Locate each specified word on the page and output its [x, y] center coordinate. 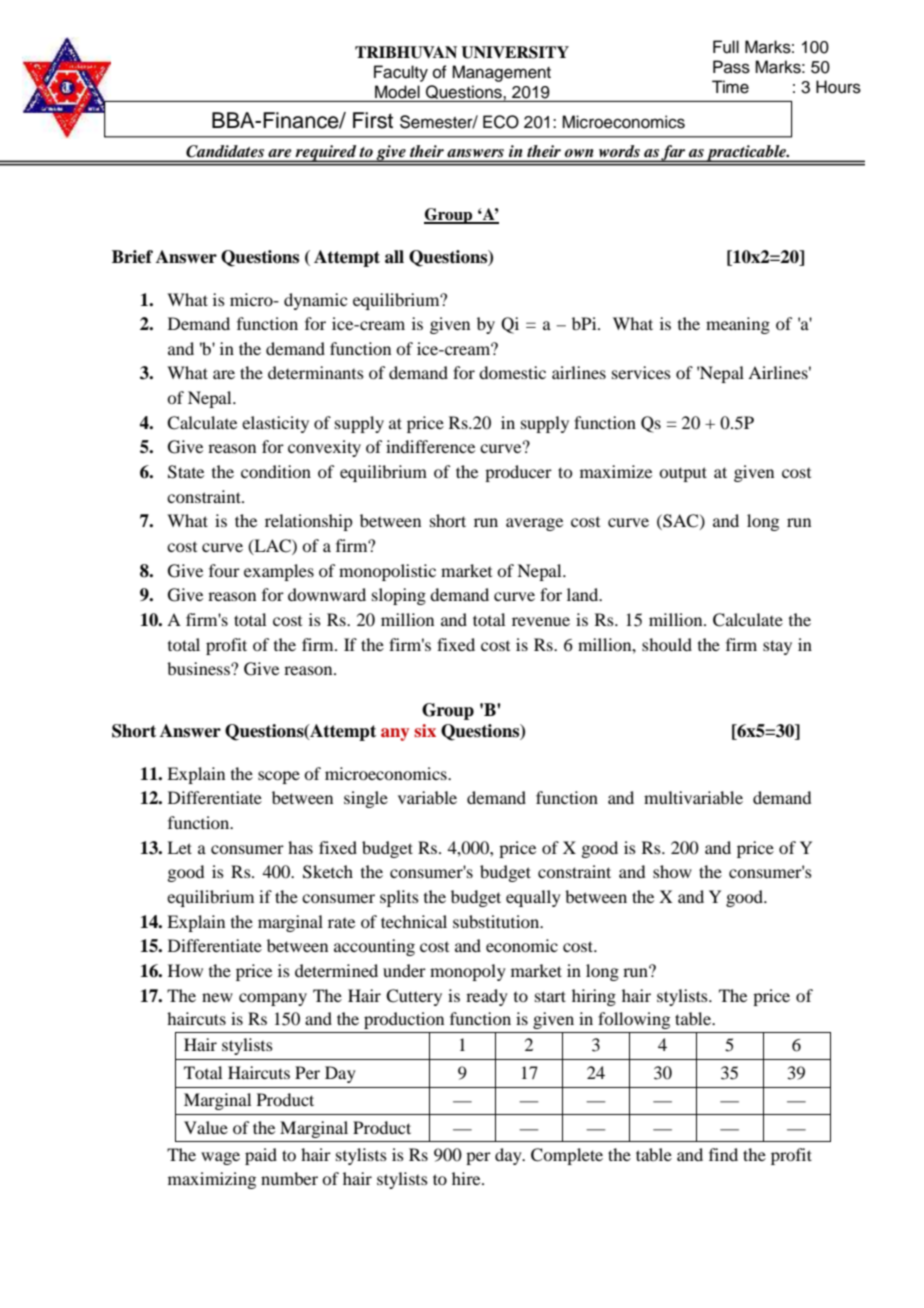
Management [501, 73]
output [683, 474]
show [672, 871]
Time [730, 87]
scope [279, 777]
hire [467, 1178]
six [425, 730]
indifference [430, 446]
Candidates [225, 151]
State [186, 472]
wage [220, 1158]
